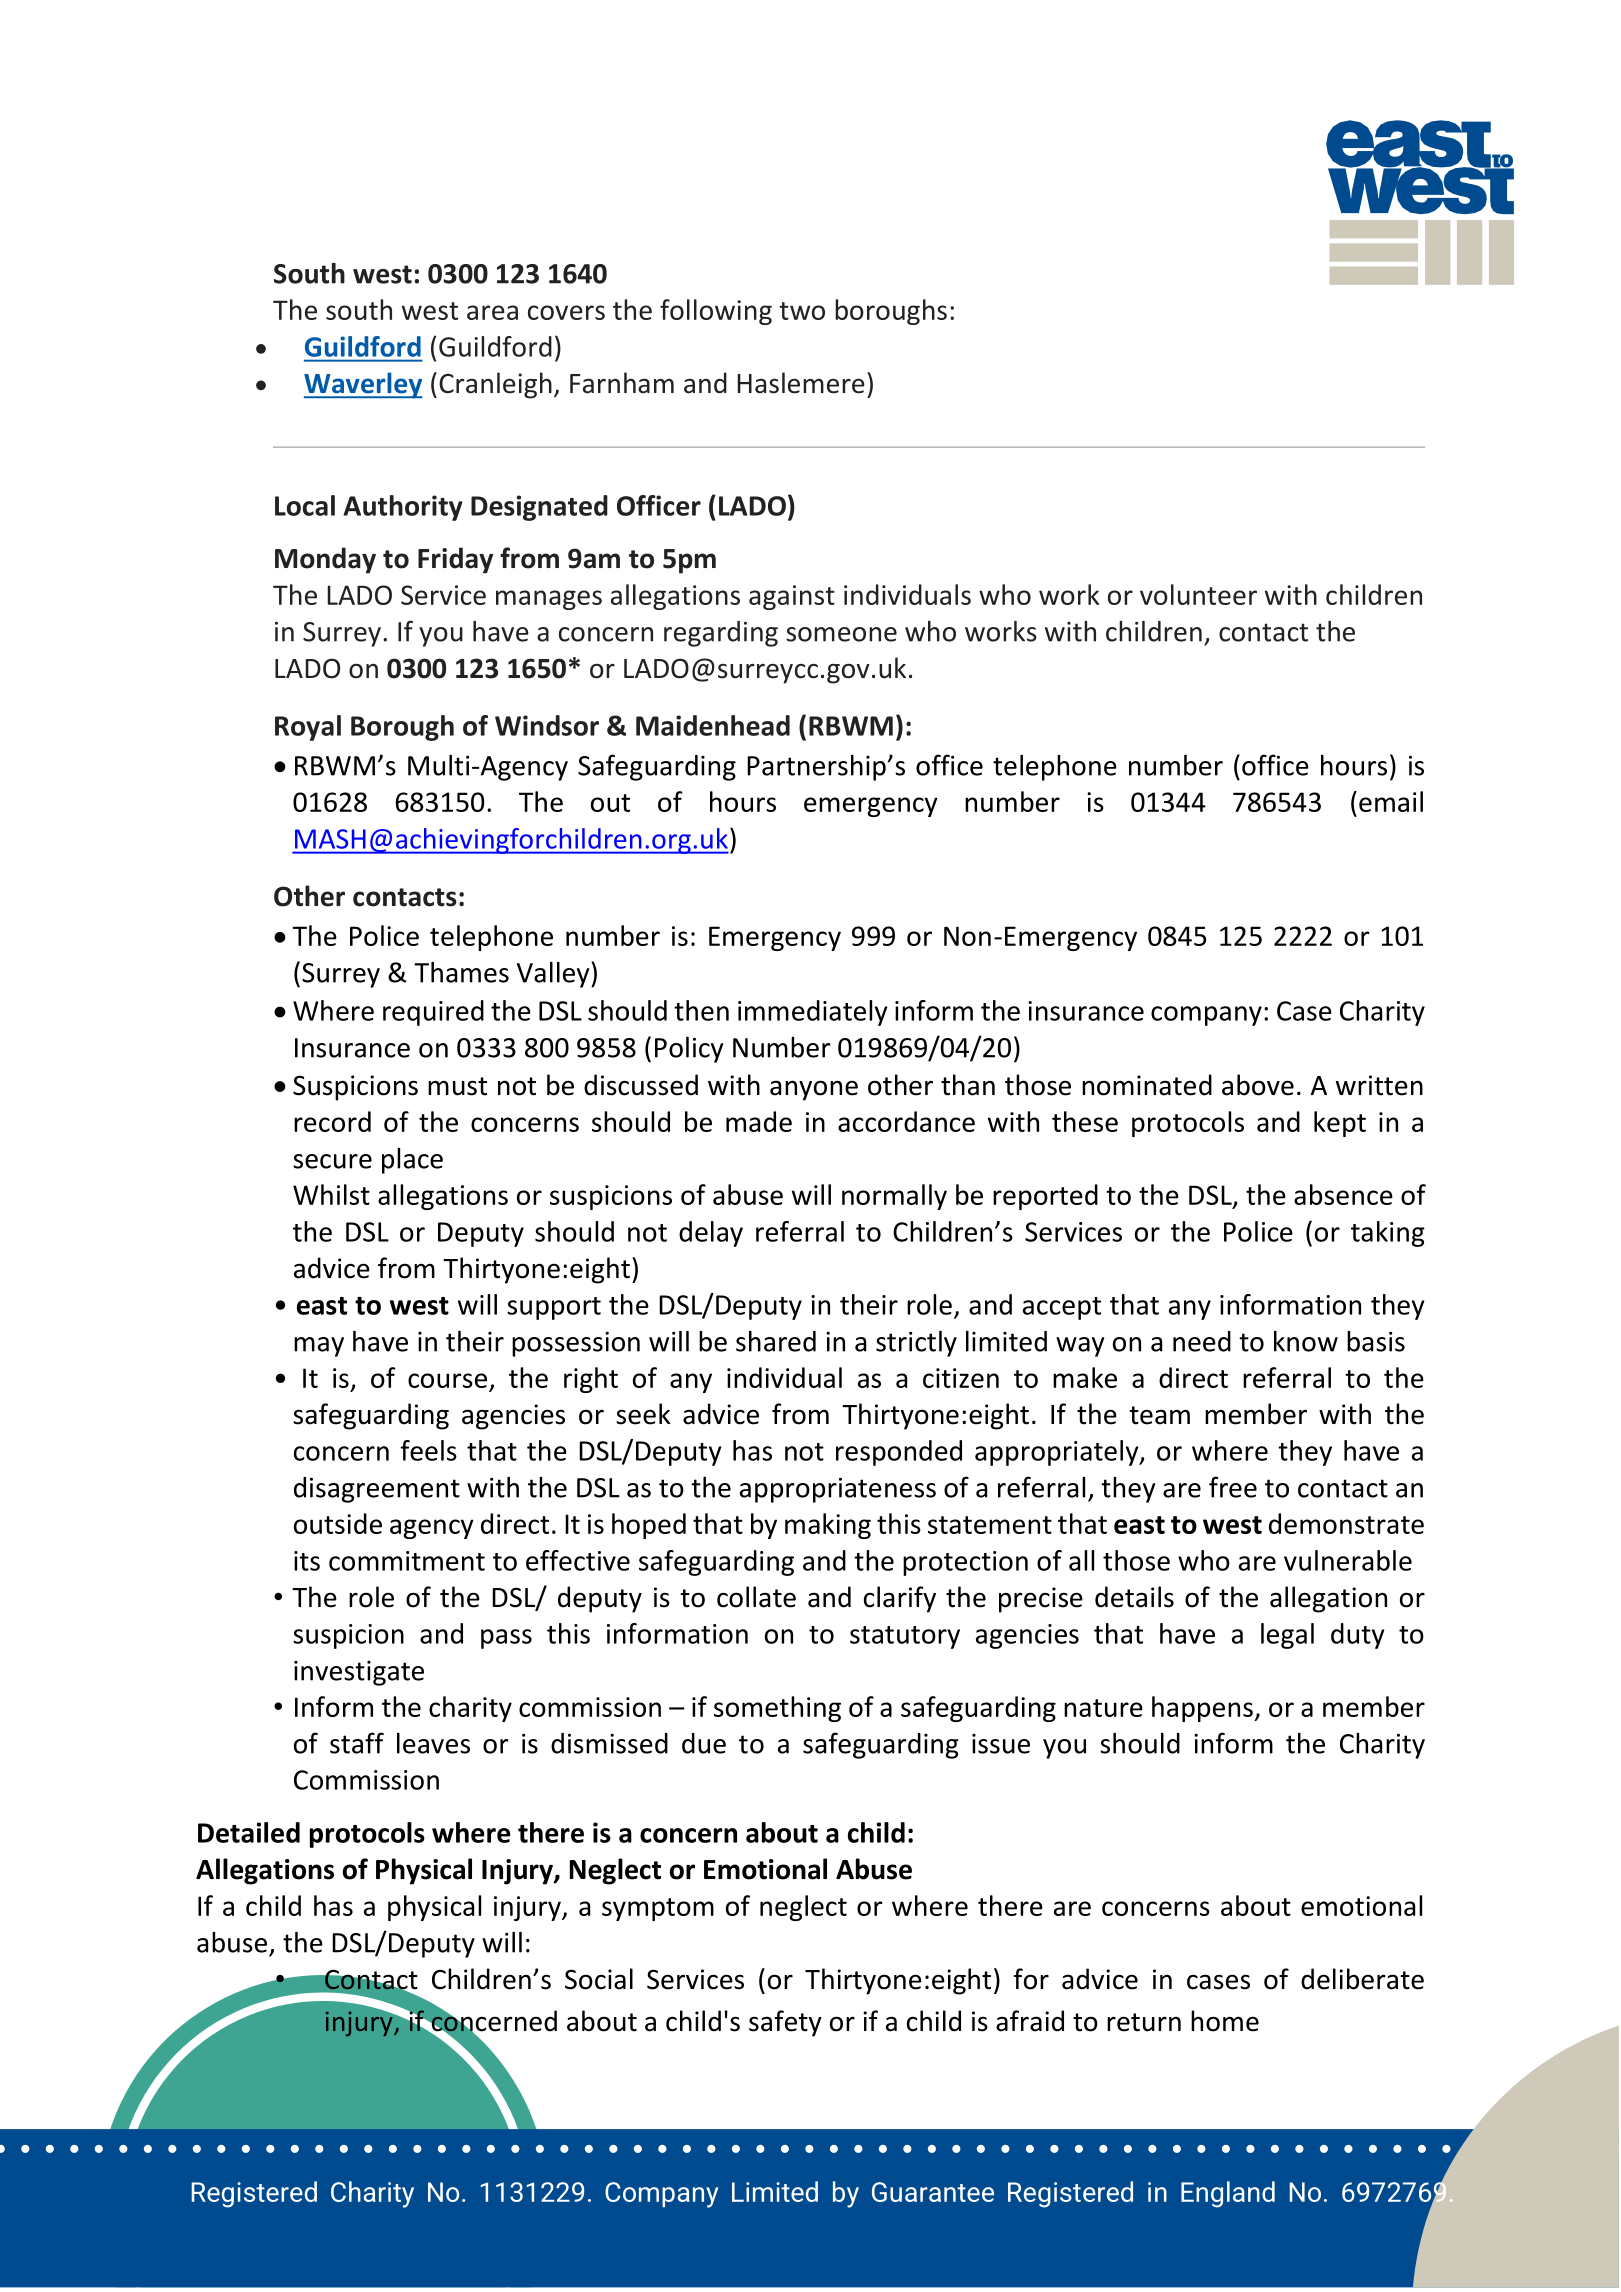  Describe the element at coordinates (599, 1979) in the page. I see `Social` at that location.
